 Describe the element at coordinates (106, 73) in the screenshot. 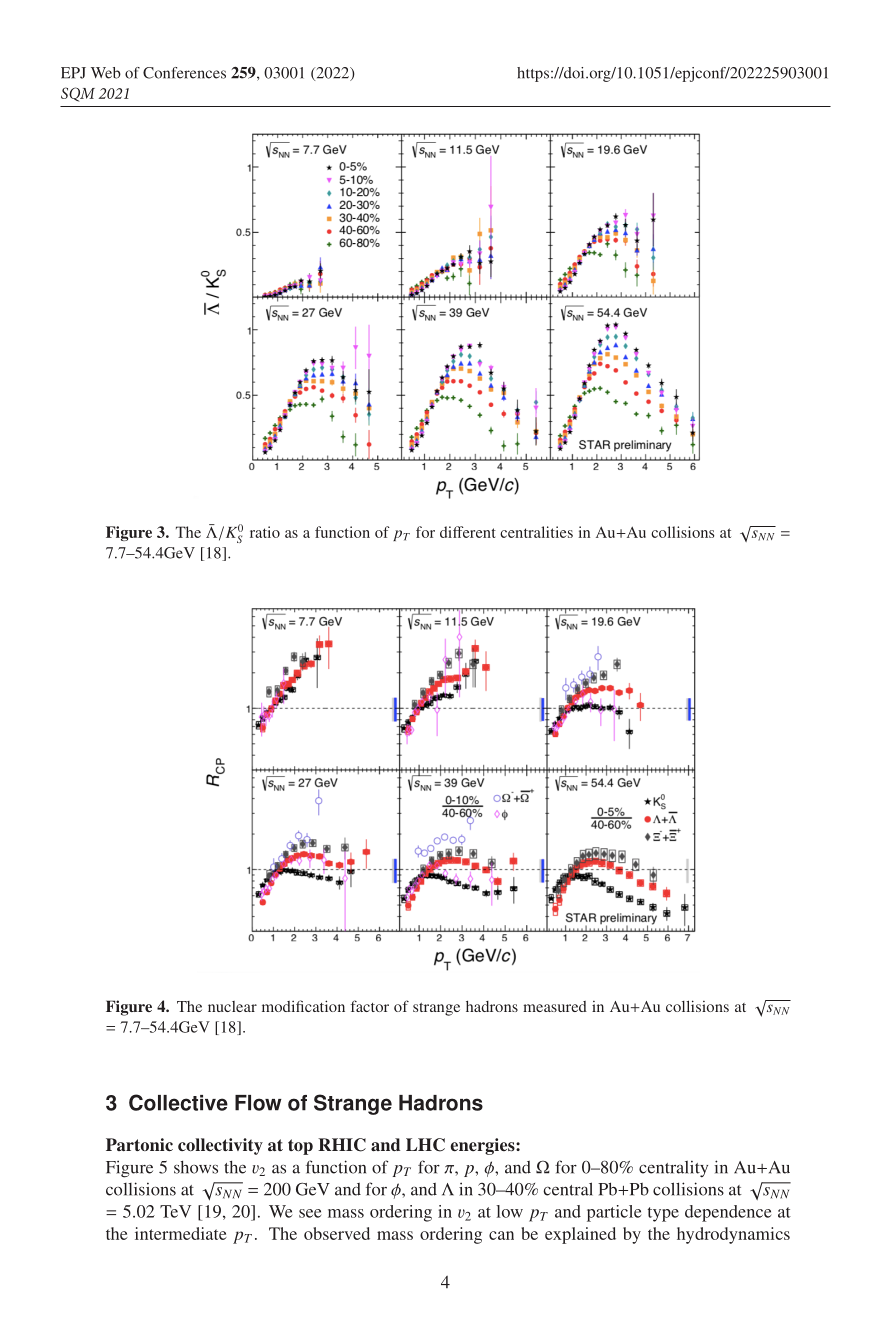

I see `Web` at that location.
